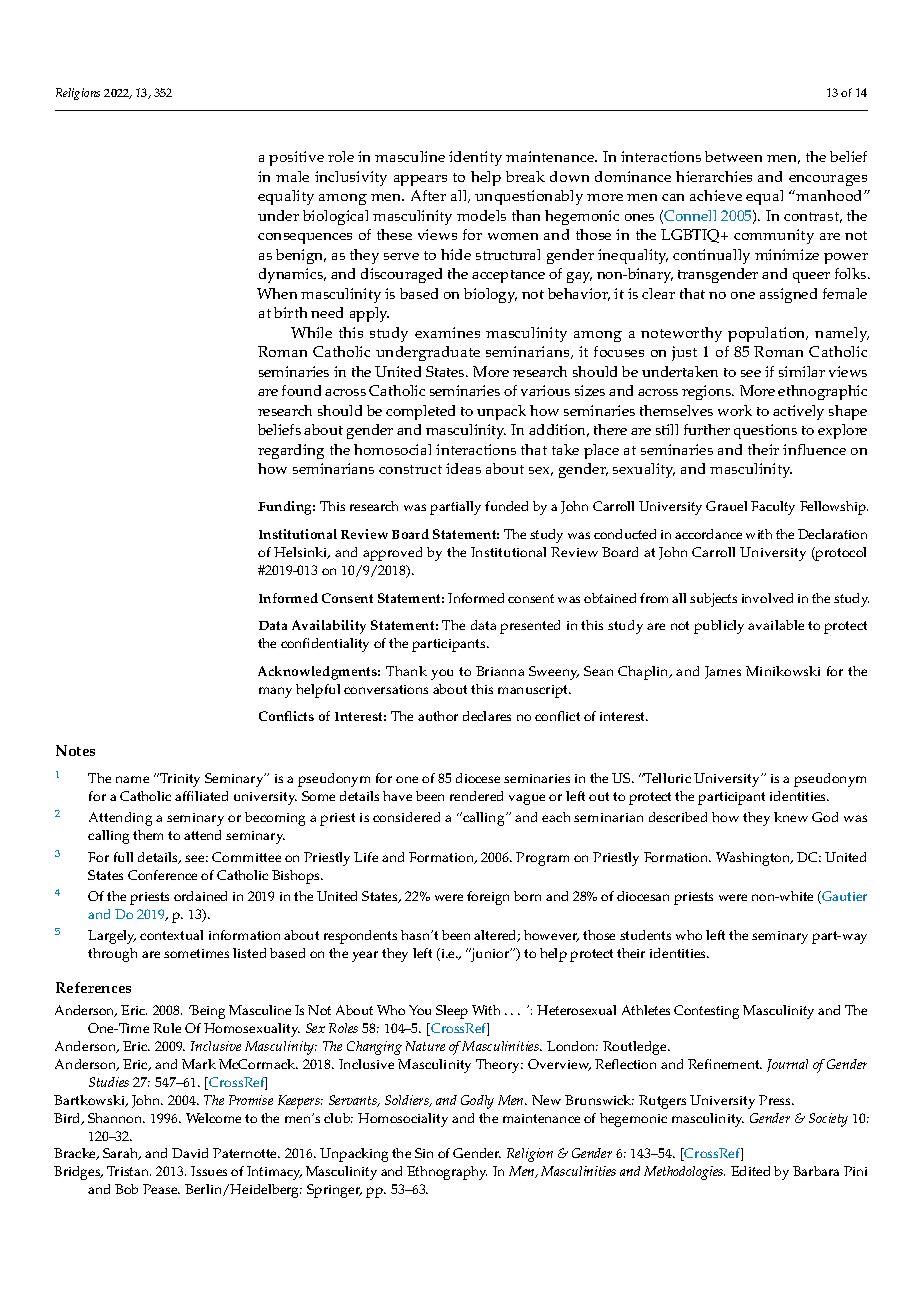  Describe the element at coordinates (723, 672) in the screenshot. I see `James` at that location.
